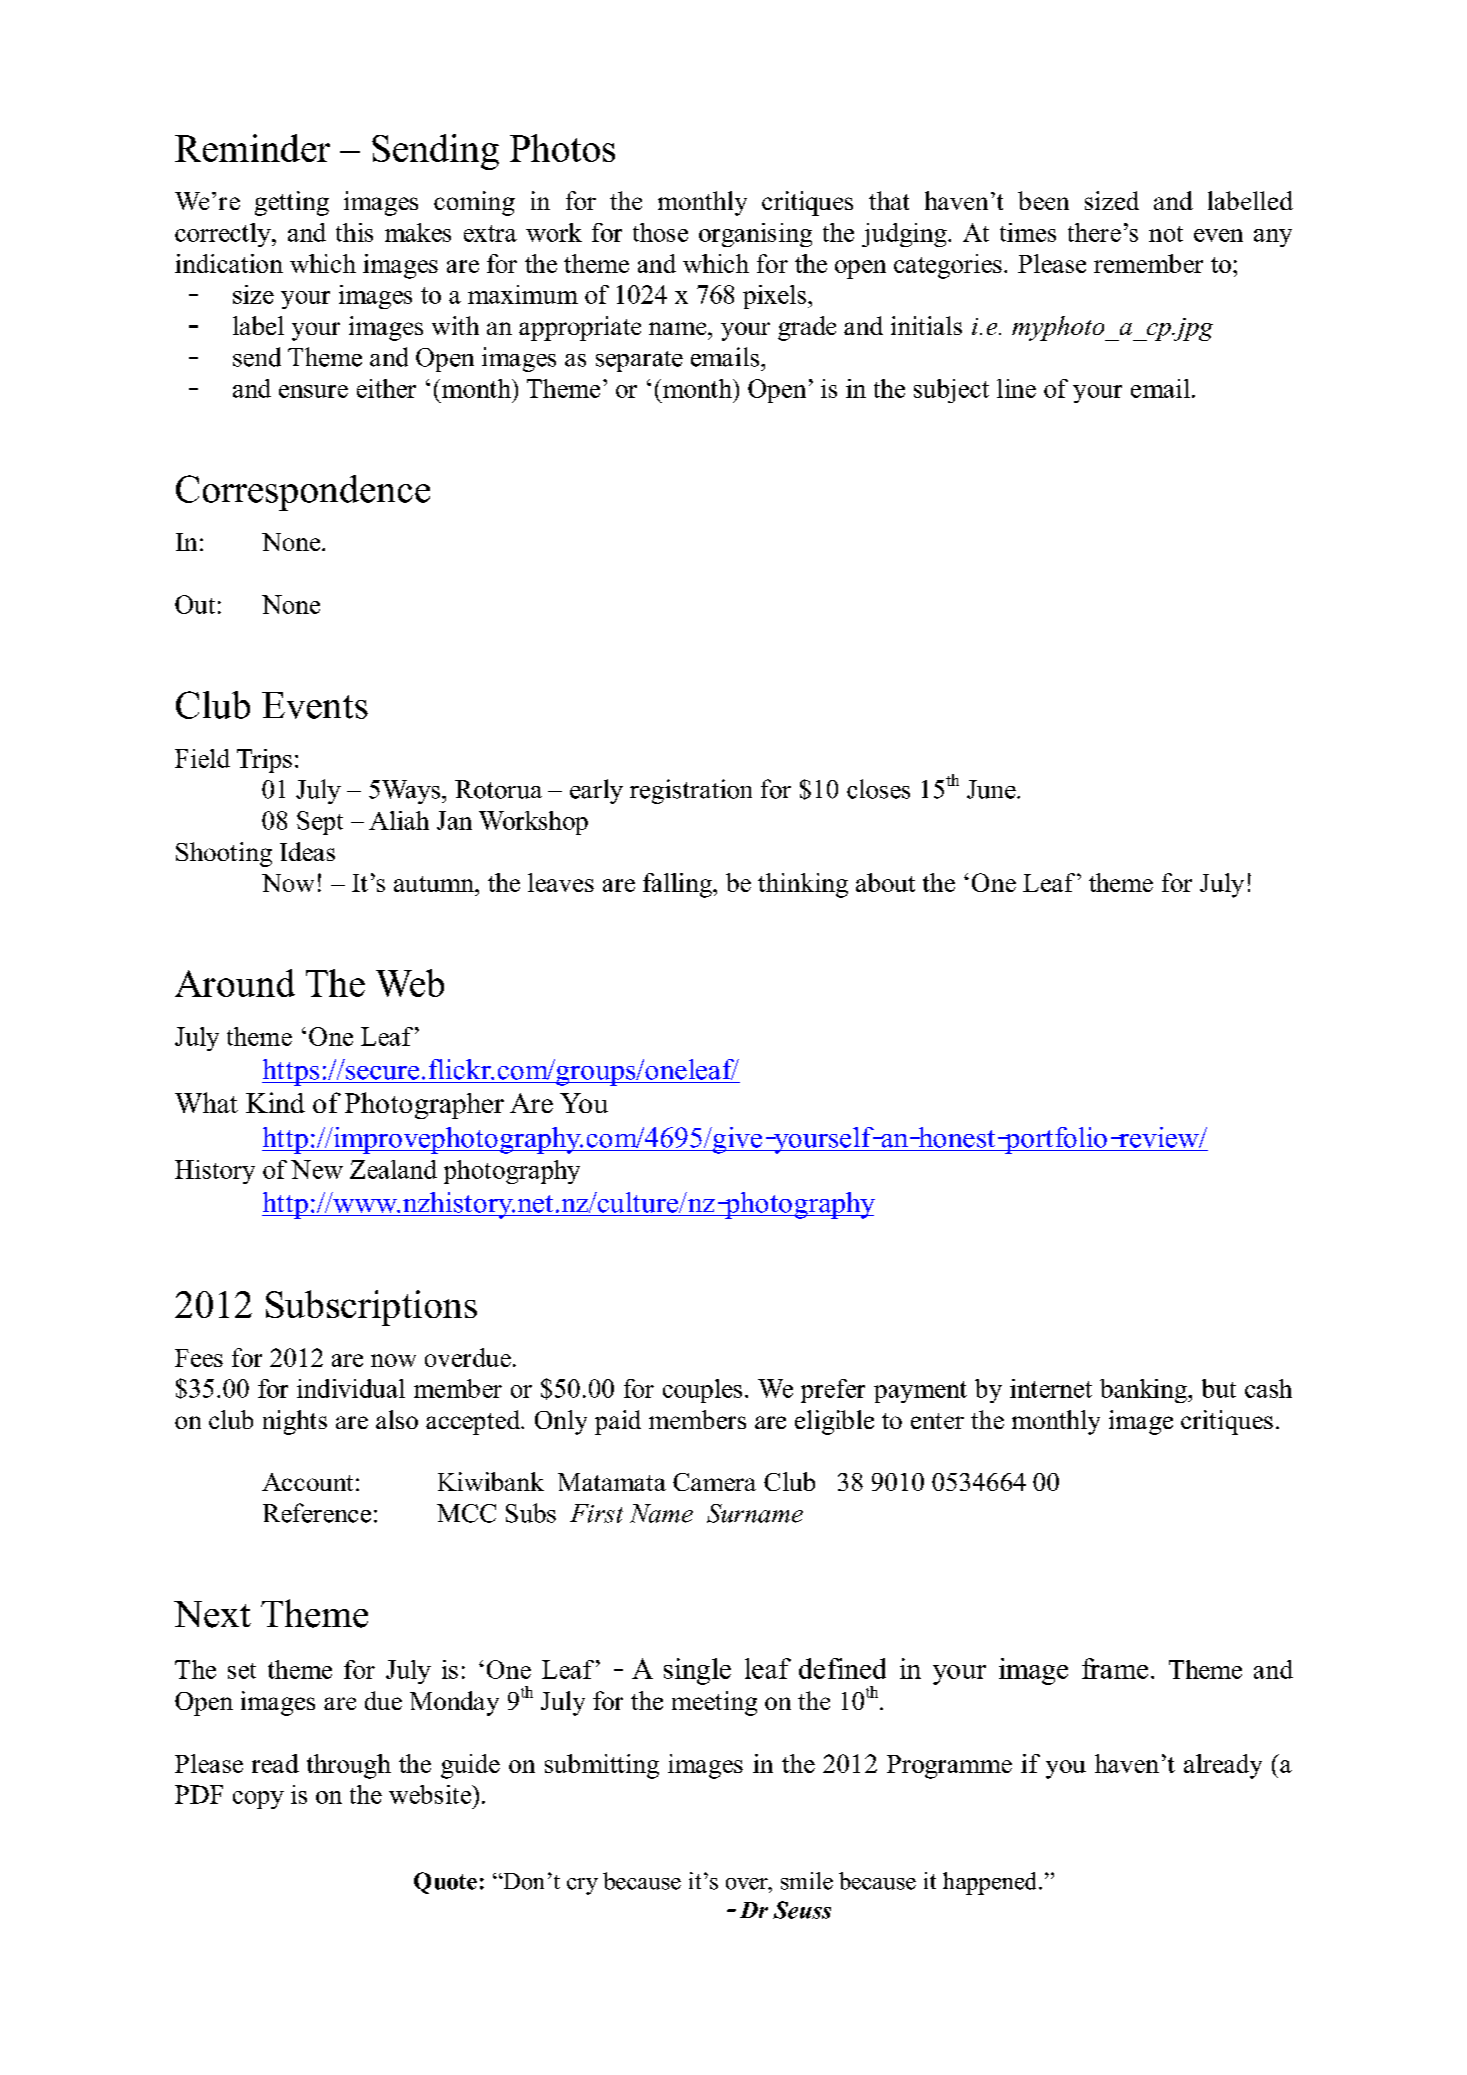  I want to click on organising, so click(755, 235).
